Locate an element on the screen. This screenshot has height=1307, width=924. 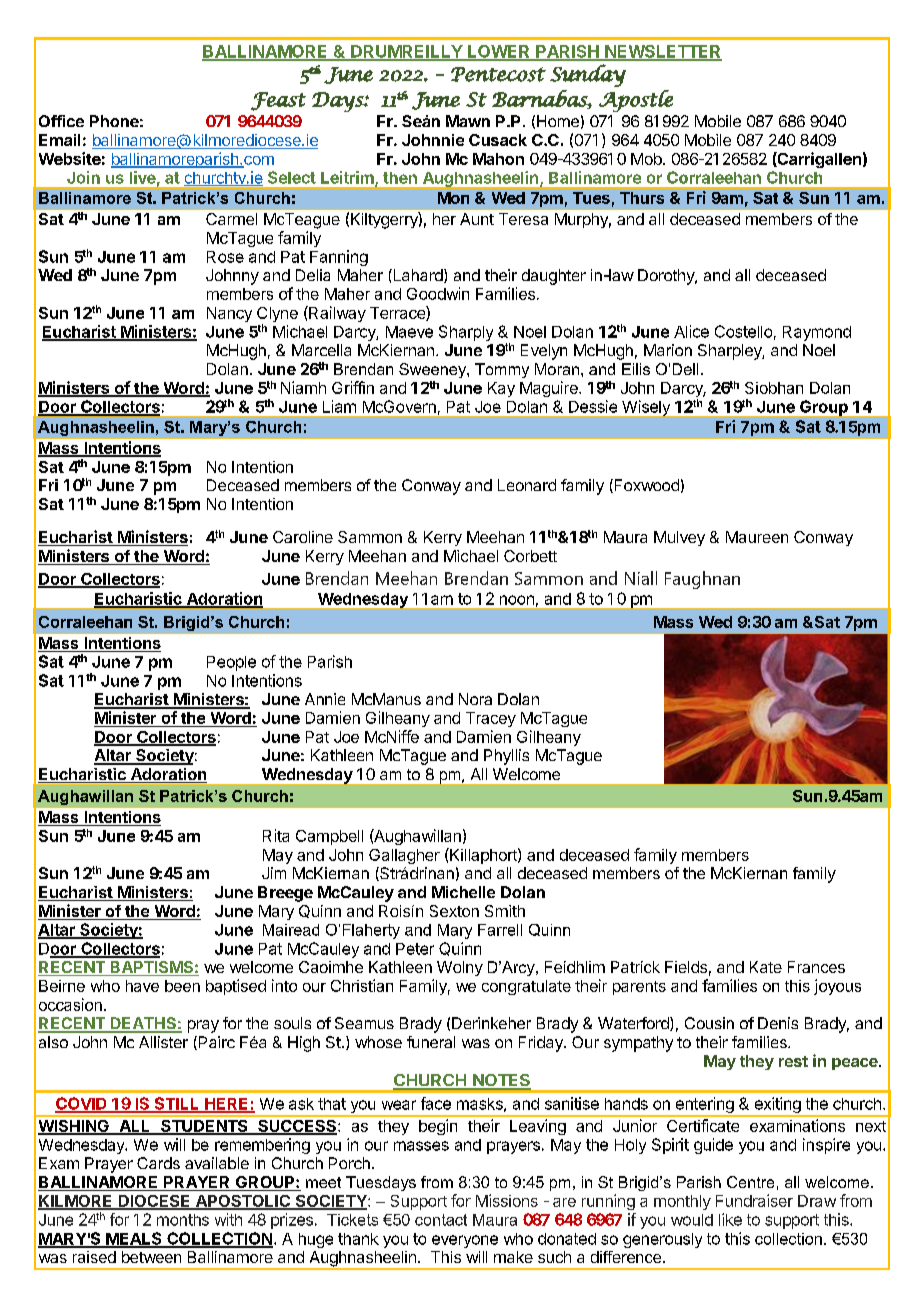
Office is located at coordinates (61, 121).
